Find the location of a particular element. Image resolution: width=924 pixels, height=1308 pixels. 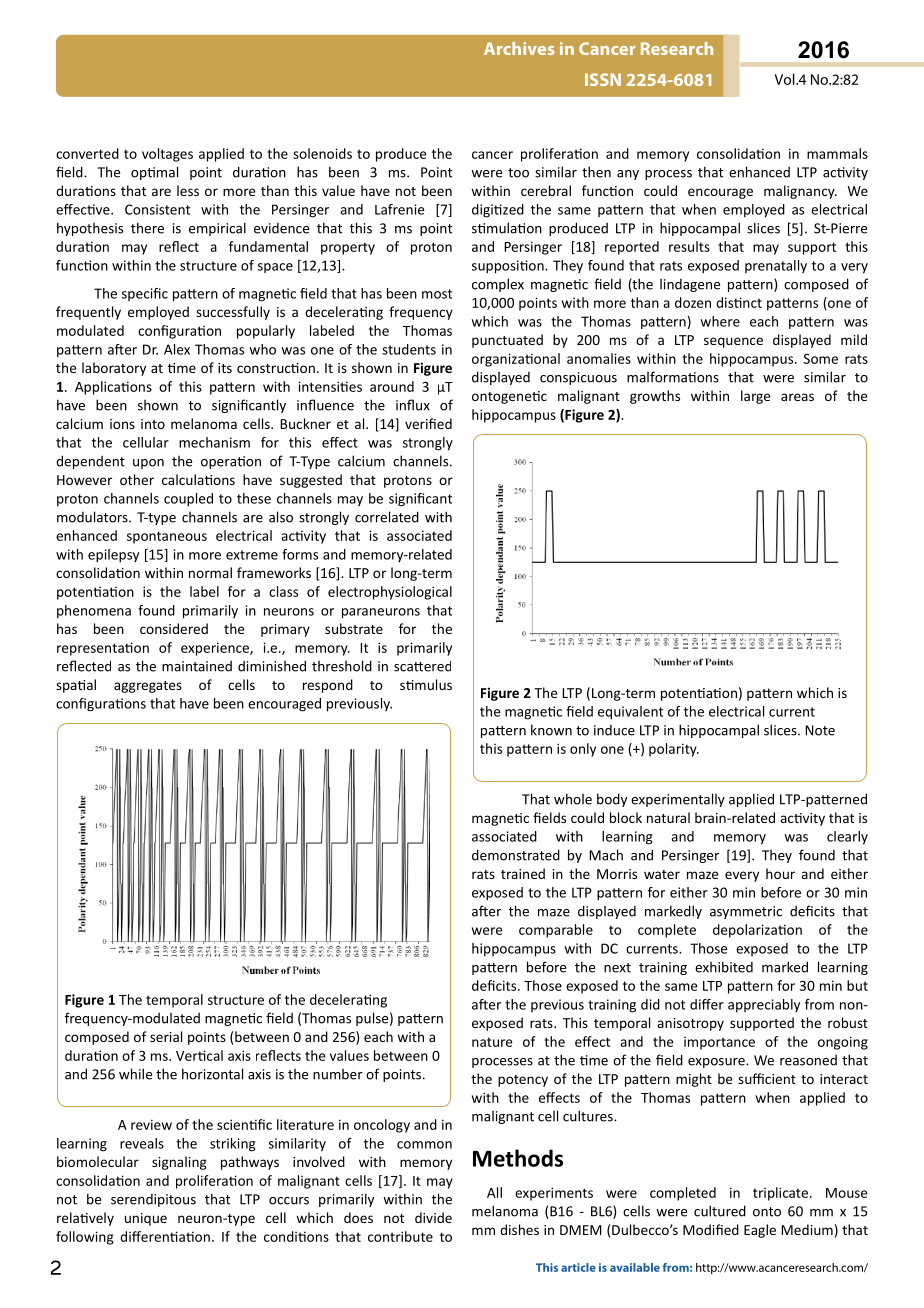

serial is located at coordinates (166, 1036).
